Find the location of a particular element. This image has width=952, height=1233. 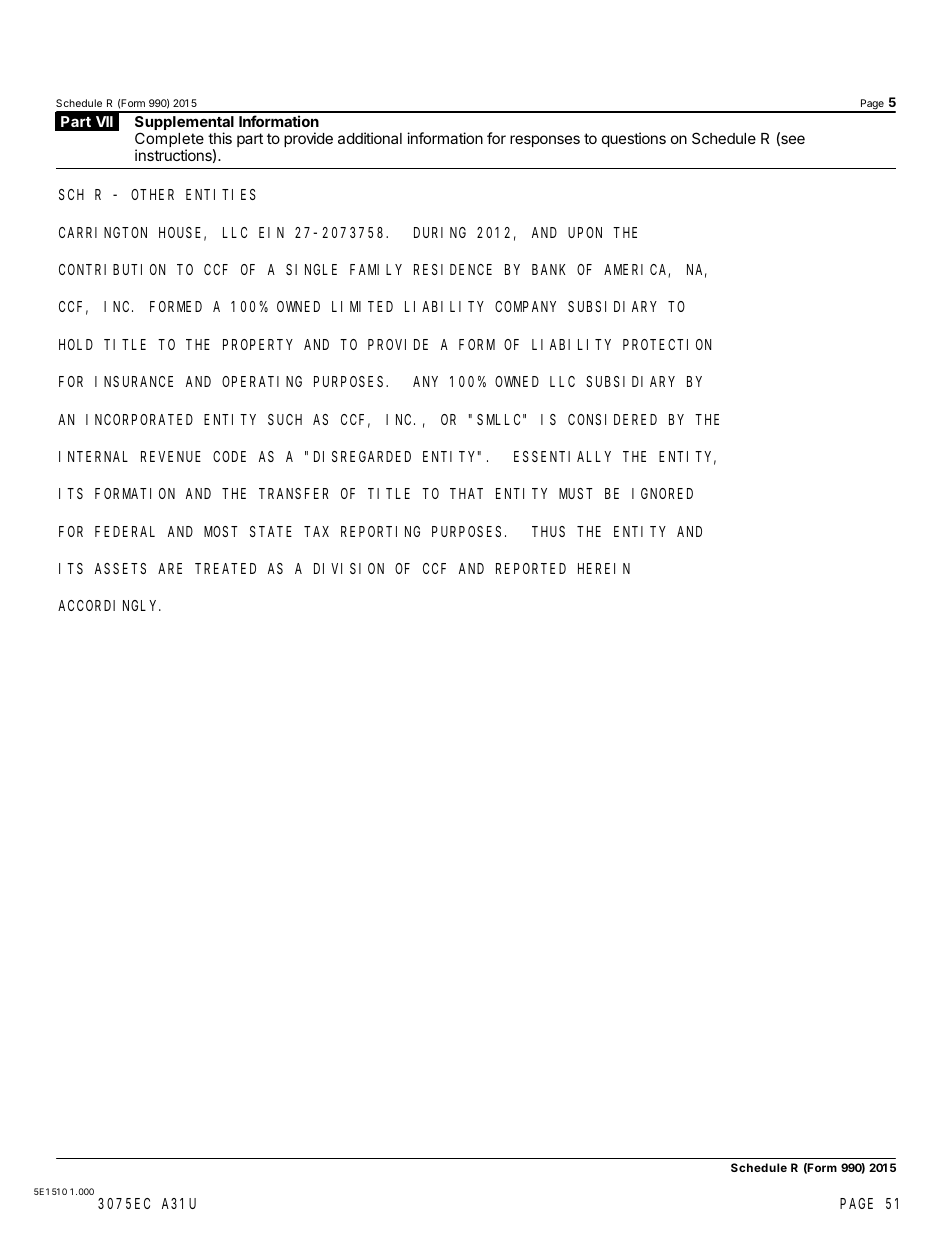

INSURANCE is located at coordinates (134, 381).
